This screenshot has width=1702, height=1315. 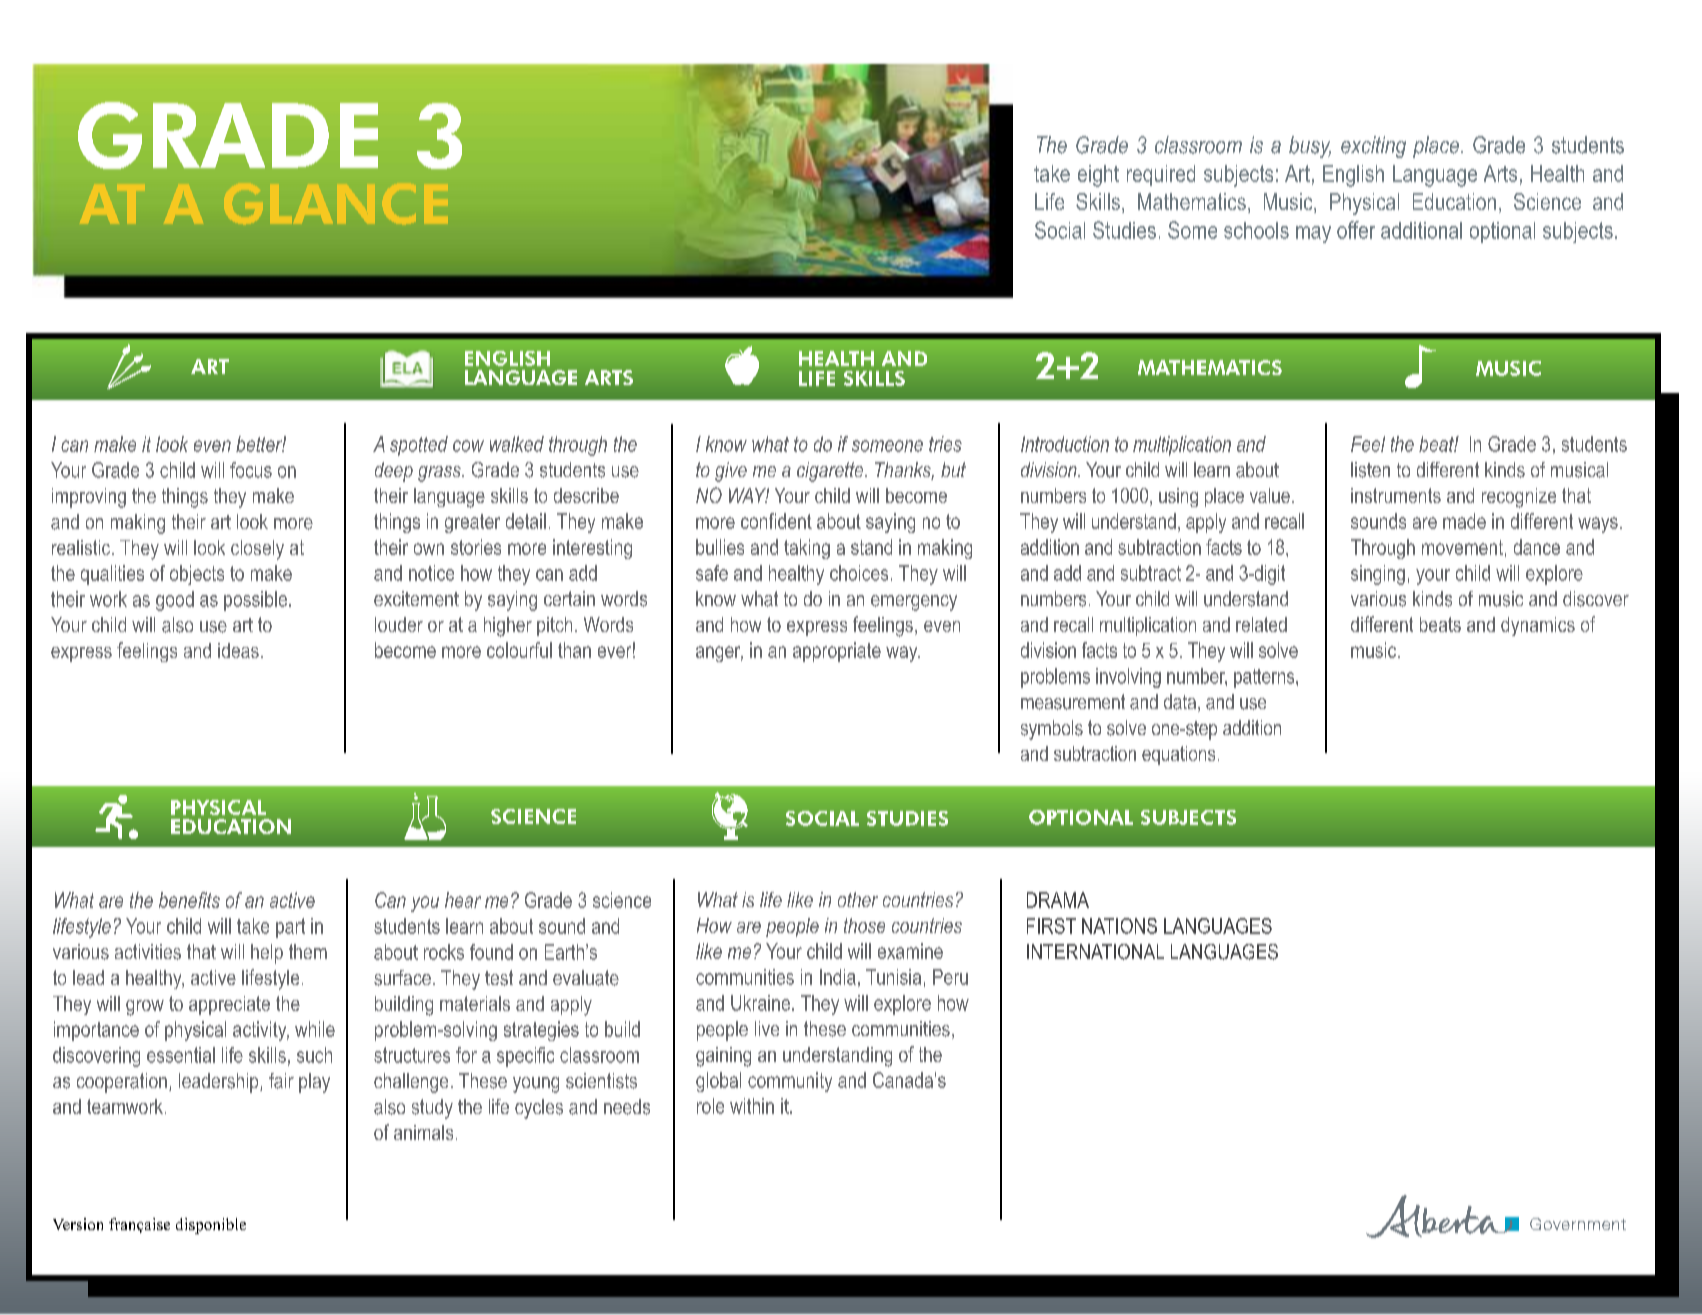 What do you see at coordinates (752, 1106) in the screenshot?
I see `within` at bounding box center [752, 1106].
